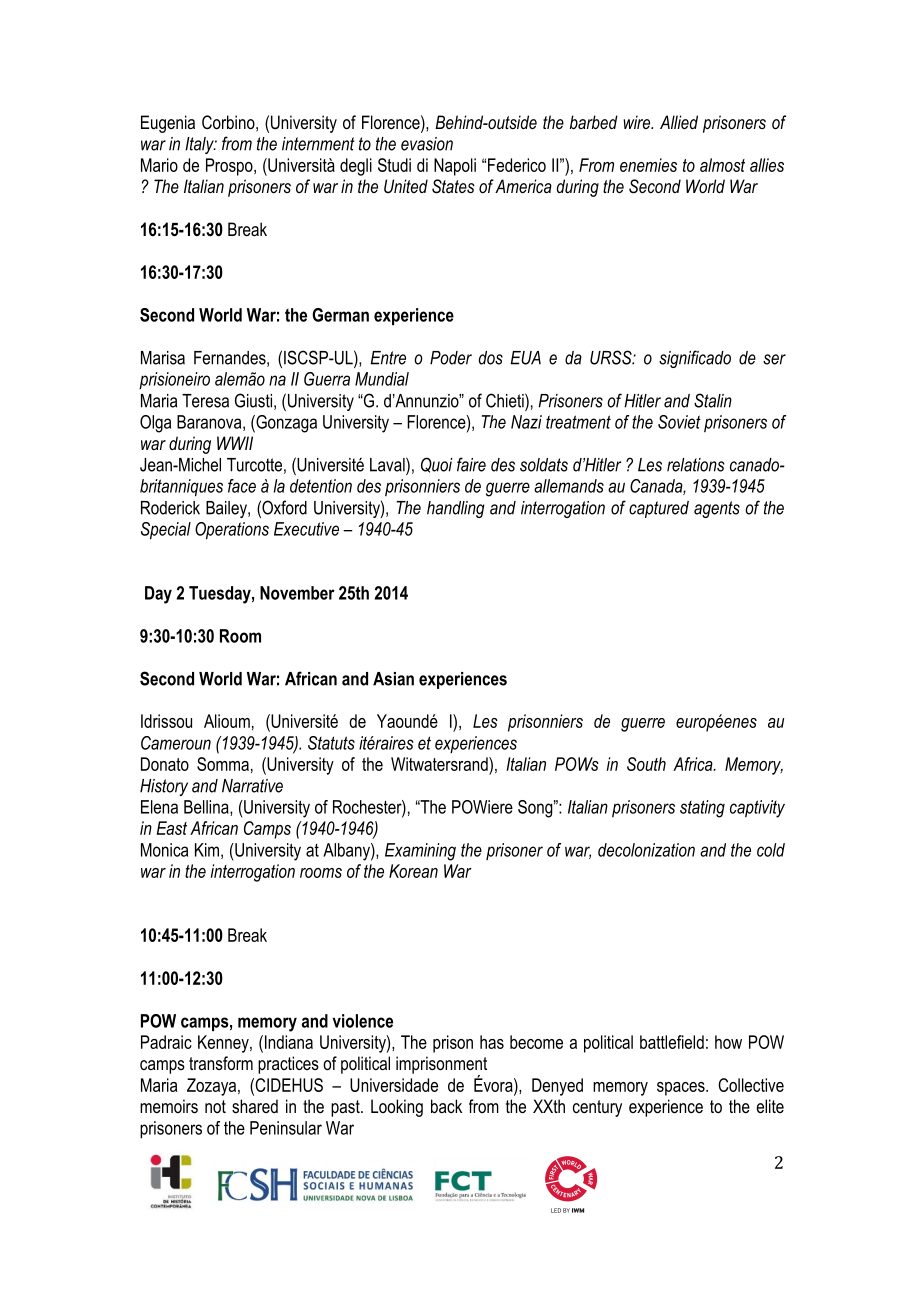  Describe the element at coordinates (159, 165) in the image. I see `Mario` at that location.
